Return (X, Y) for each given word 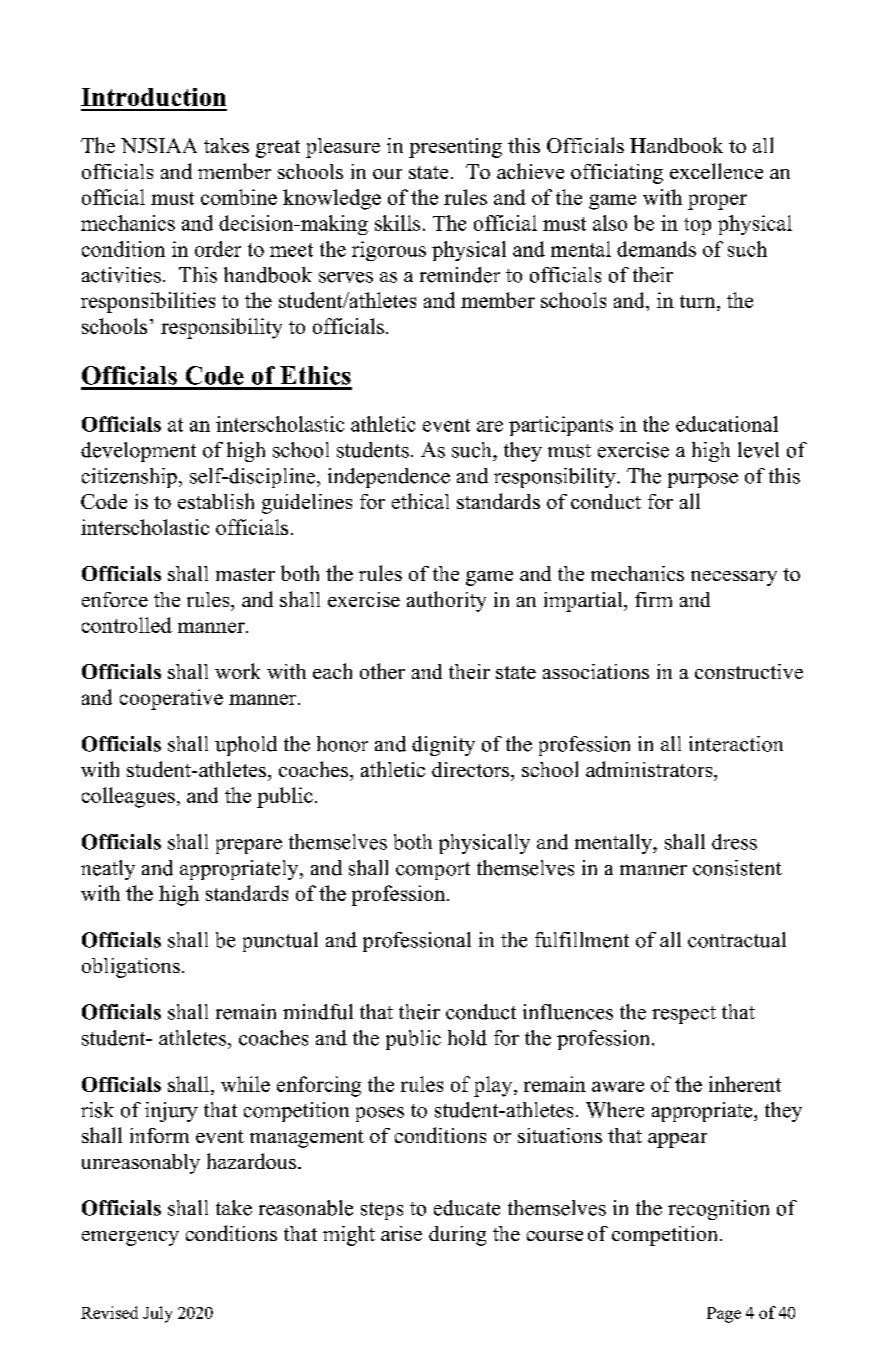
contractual (737, 940)
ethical (420, 501)
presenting (455, 148)
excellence (716, 171)
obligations (131, 968)
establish (216, 501)
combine (239, 197)
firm (653, 599)
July (157, 1314)
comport (433, 871)
